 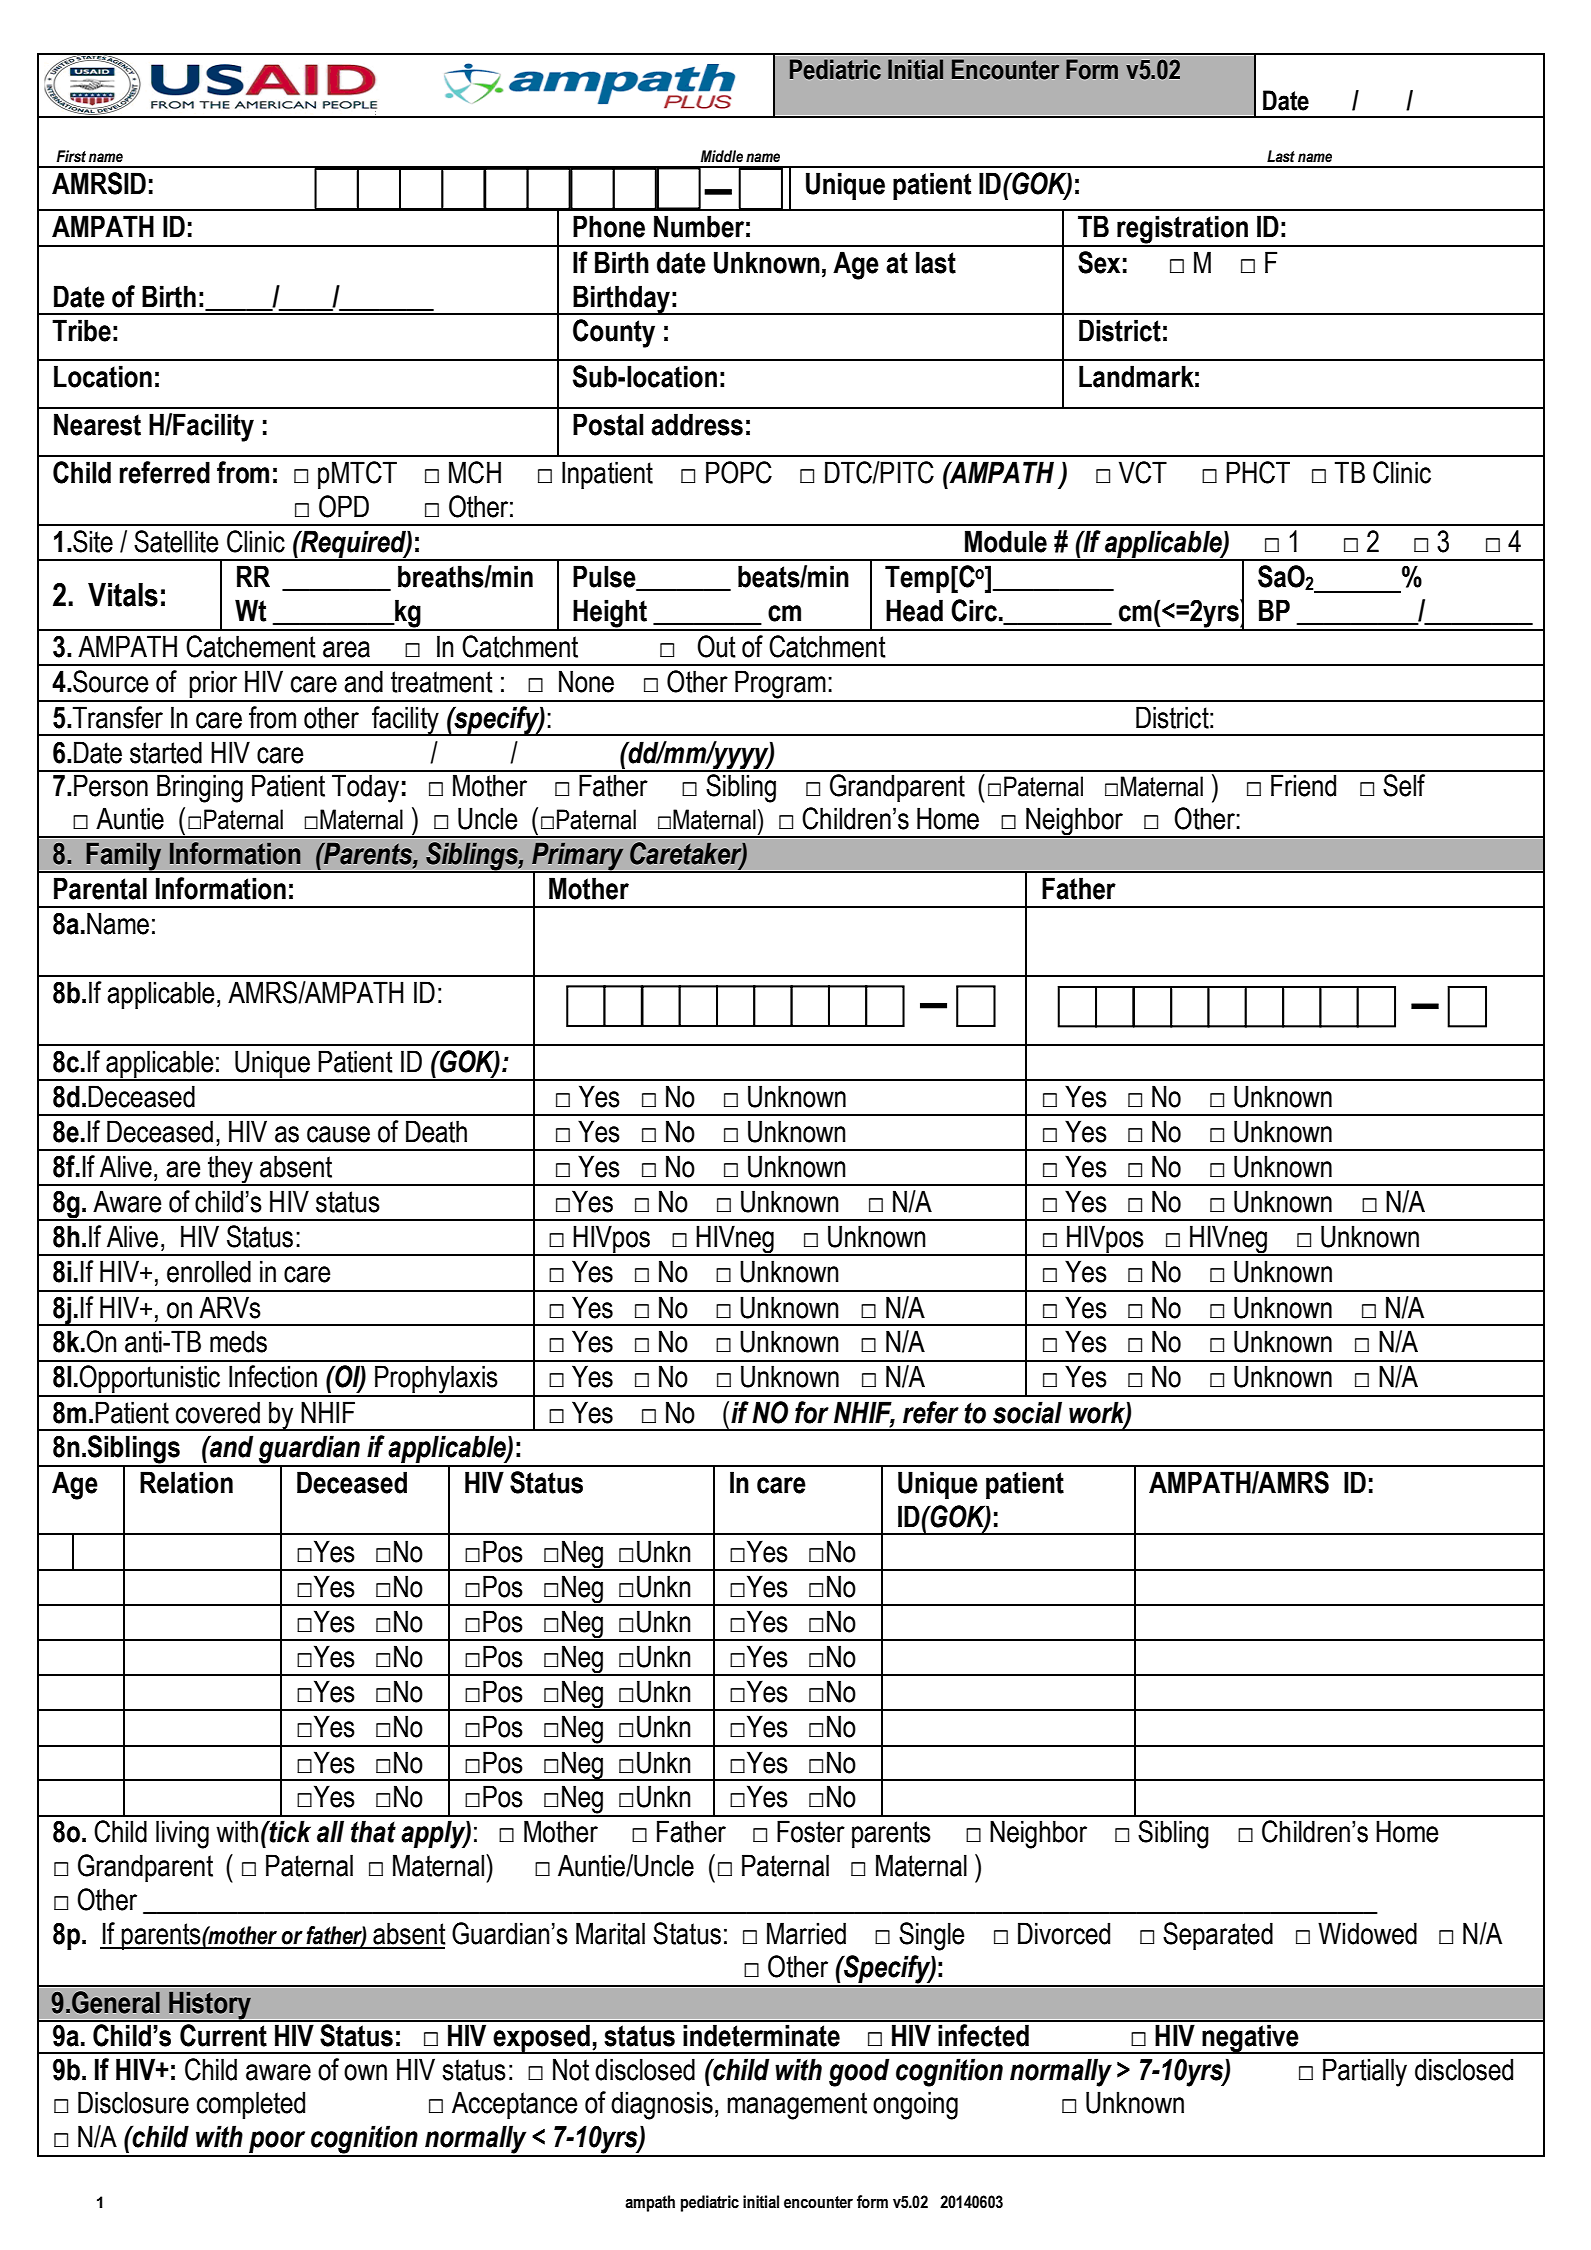 I want to click on social, so click(x=1027, y=1412).
